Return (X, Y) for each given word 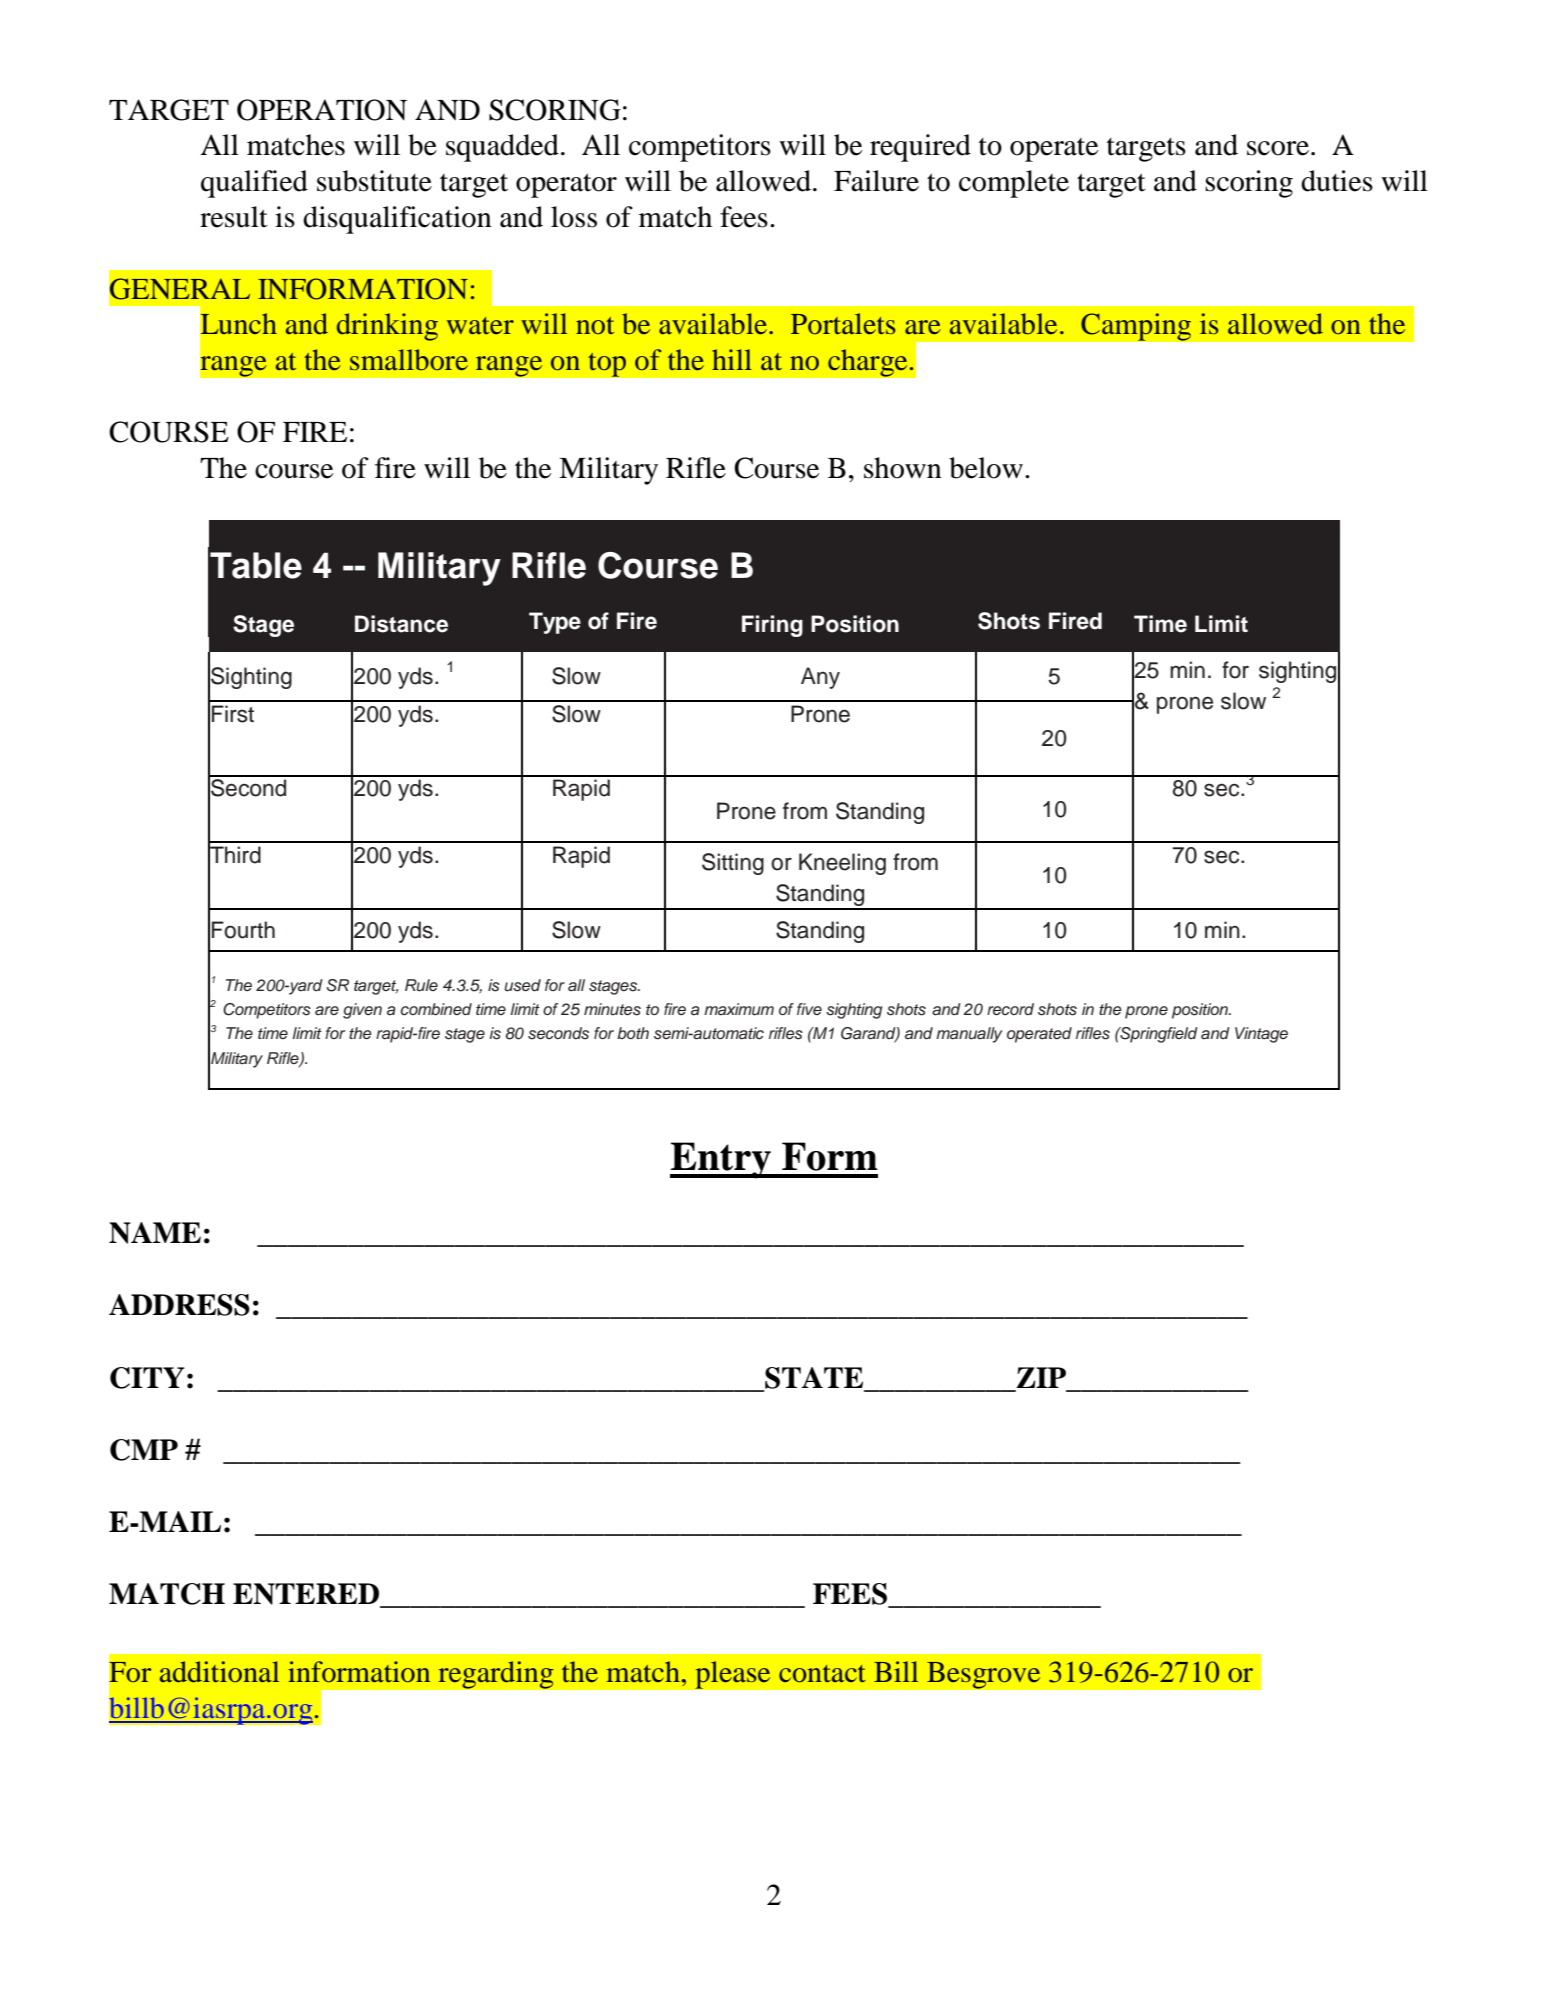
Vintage (1261, 1035)
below (986, 468)
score (1278, 148)
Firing (772, 626)
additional (219, 1672)
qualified (254, 184)
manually (969, 1035)
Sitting (733, 864)
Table (256, 565)
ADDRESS (179, 1305)
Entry (721, 1160)
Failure (876, 181)
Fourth (243, 930)
